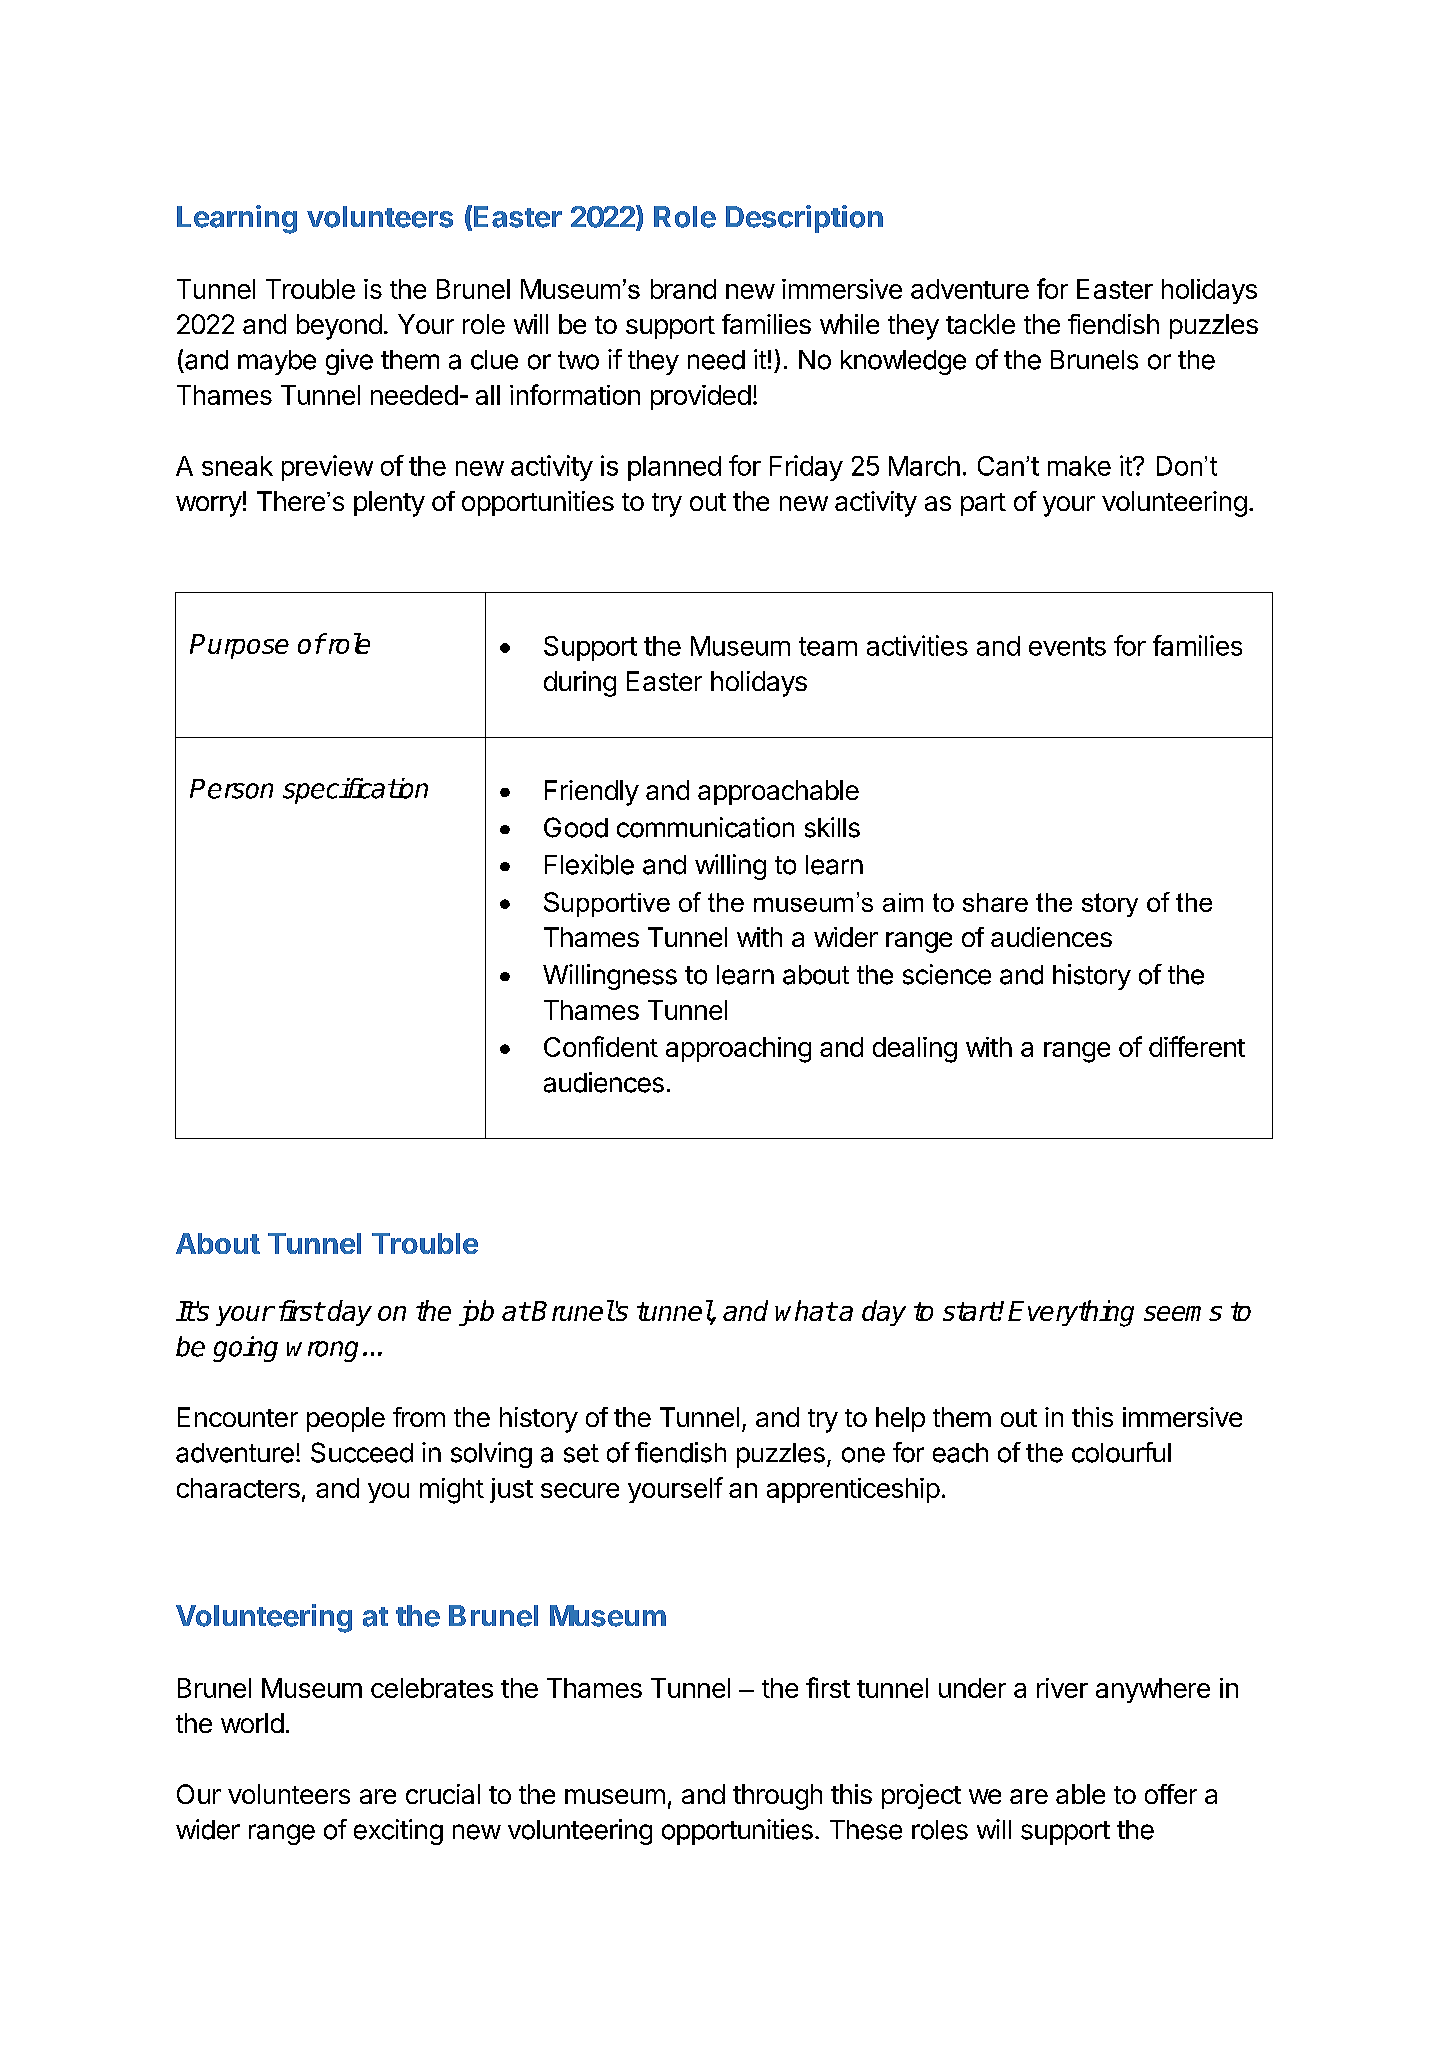 The height and width of the image is (2048, 1448). Describe the element at coordinates (980, 324) in the image. I see `tackle` at that location.
